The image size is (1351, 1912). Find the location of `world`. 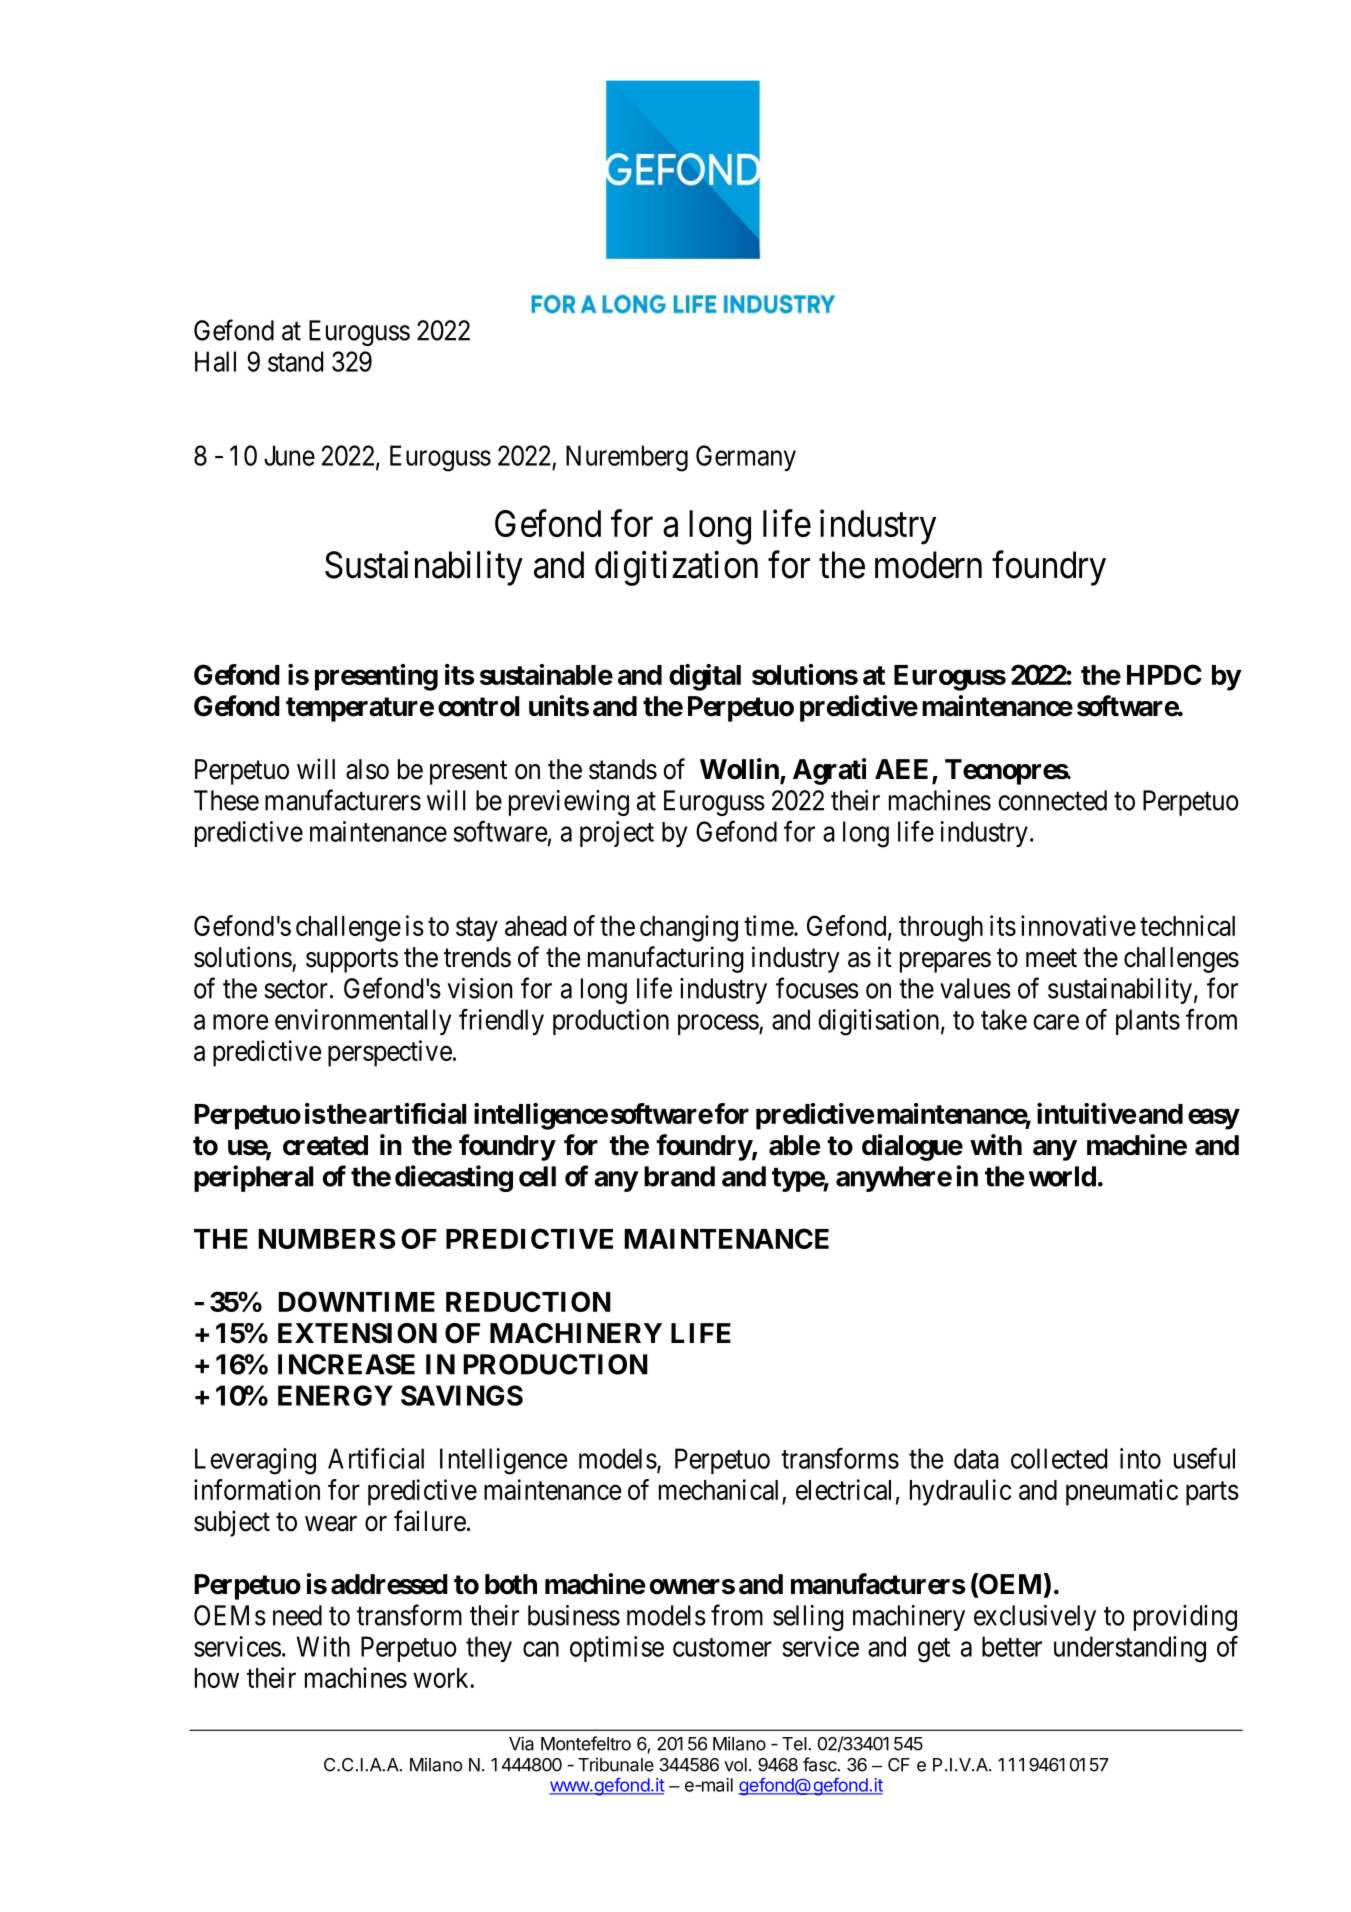

world is located at coordinates (1062, 1176).
